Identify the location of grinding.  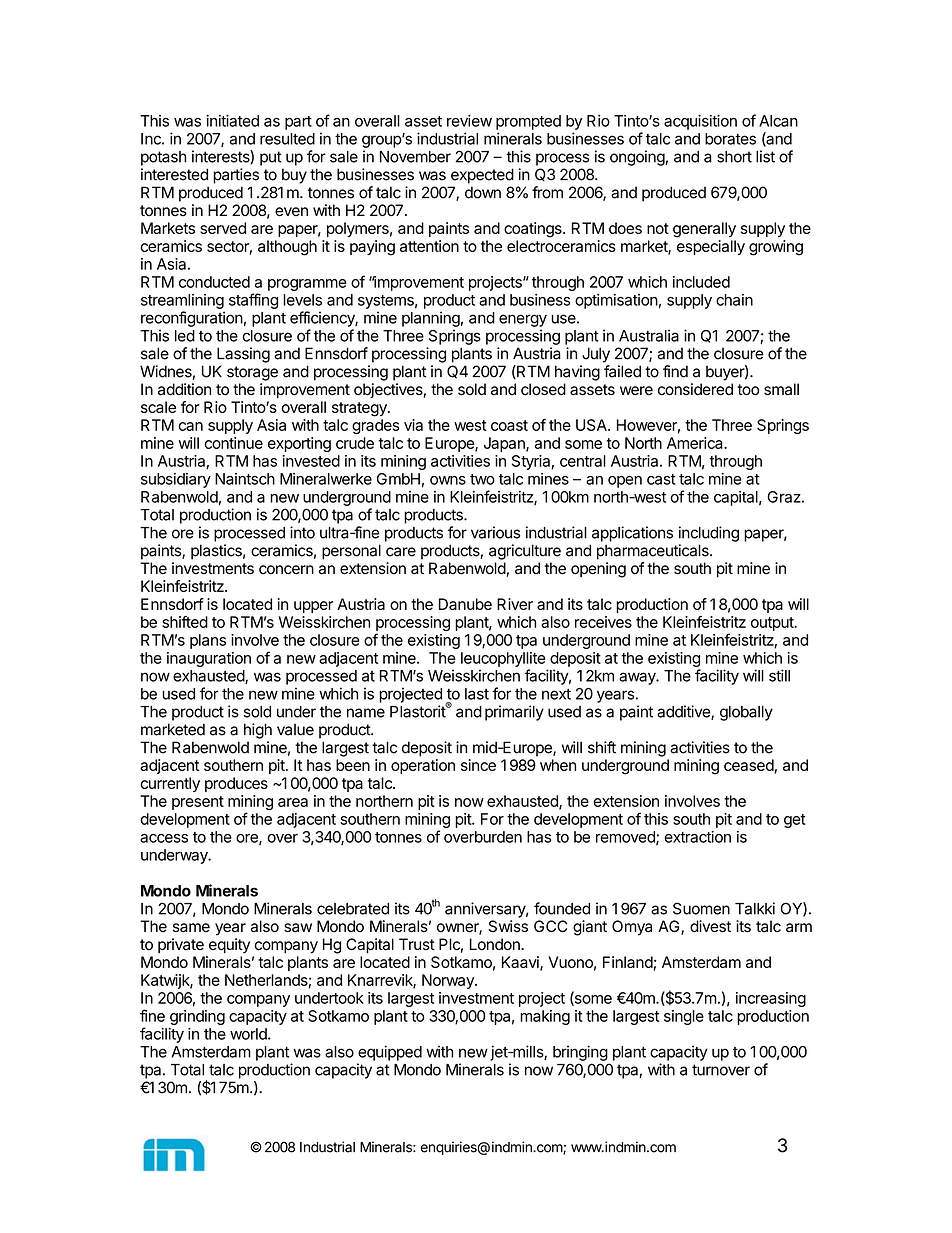
(197, 1017).
